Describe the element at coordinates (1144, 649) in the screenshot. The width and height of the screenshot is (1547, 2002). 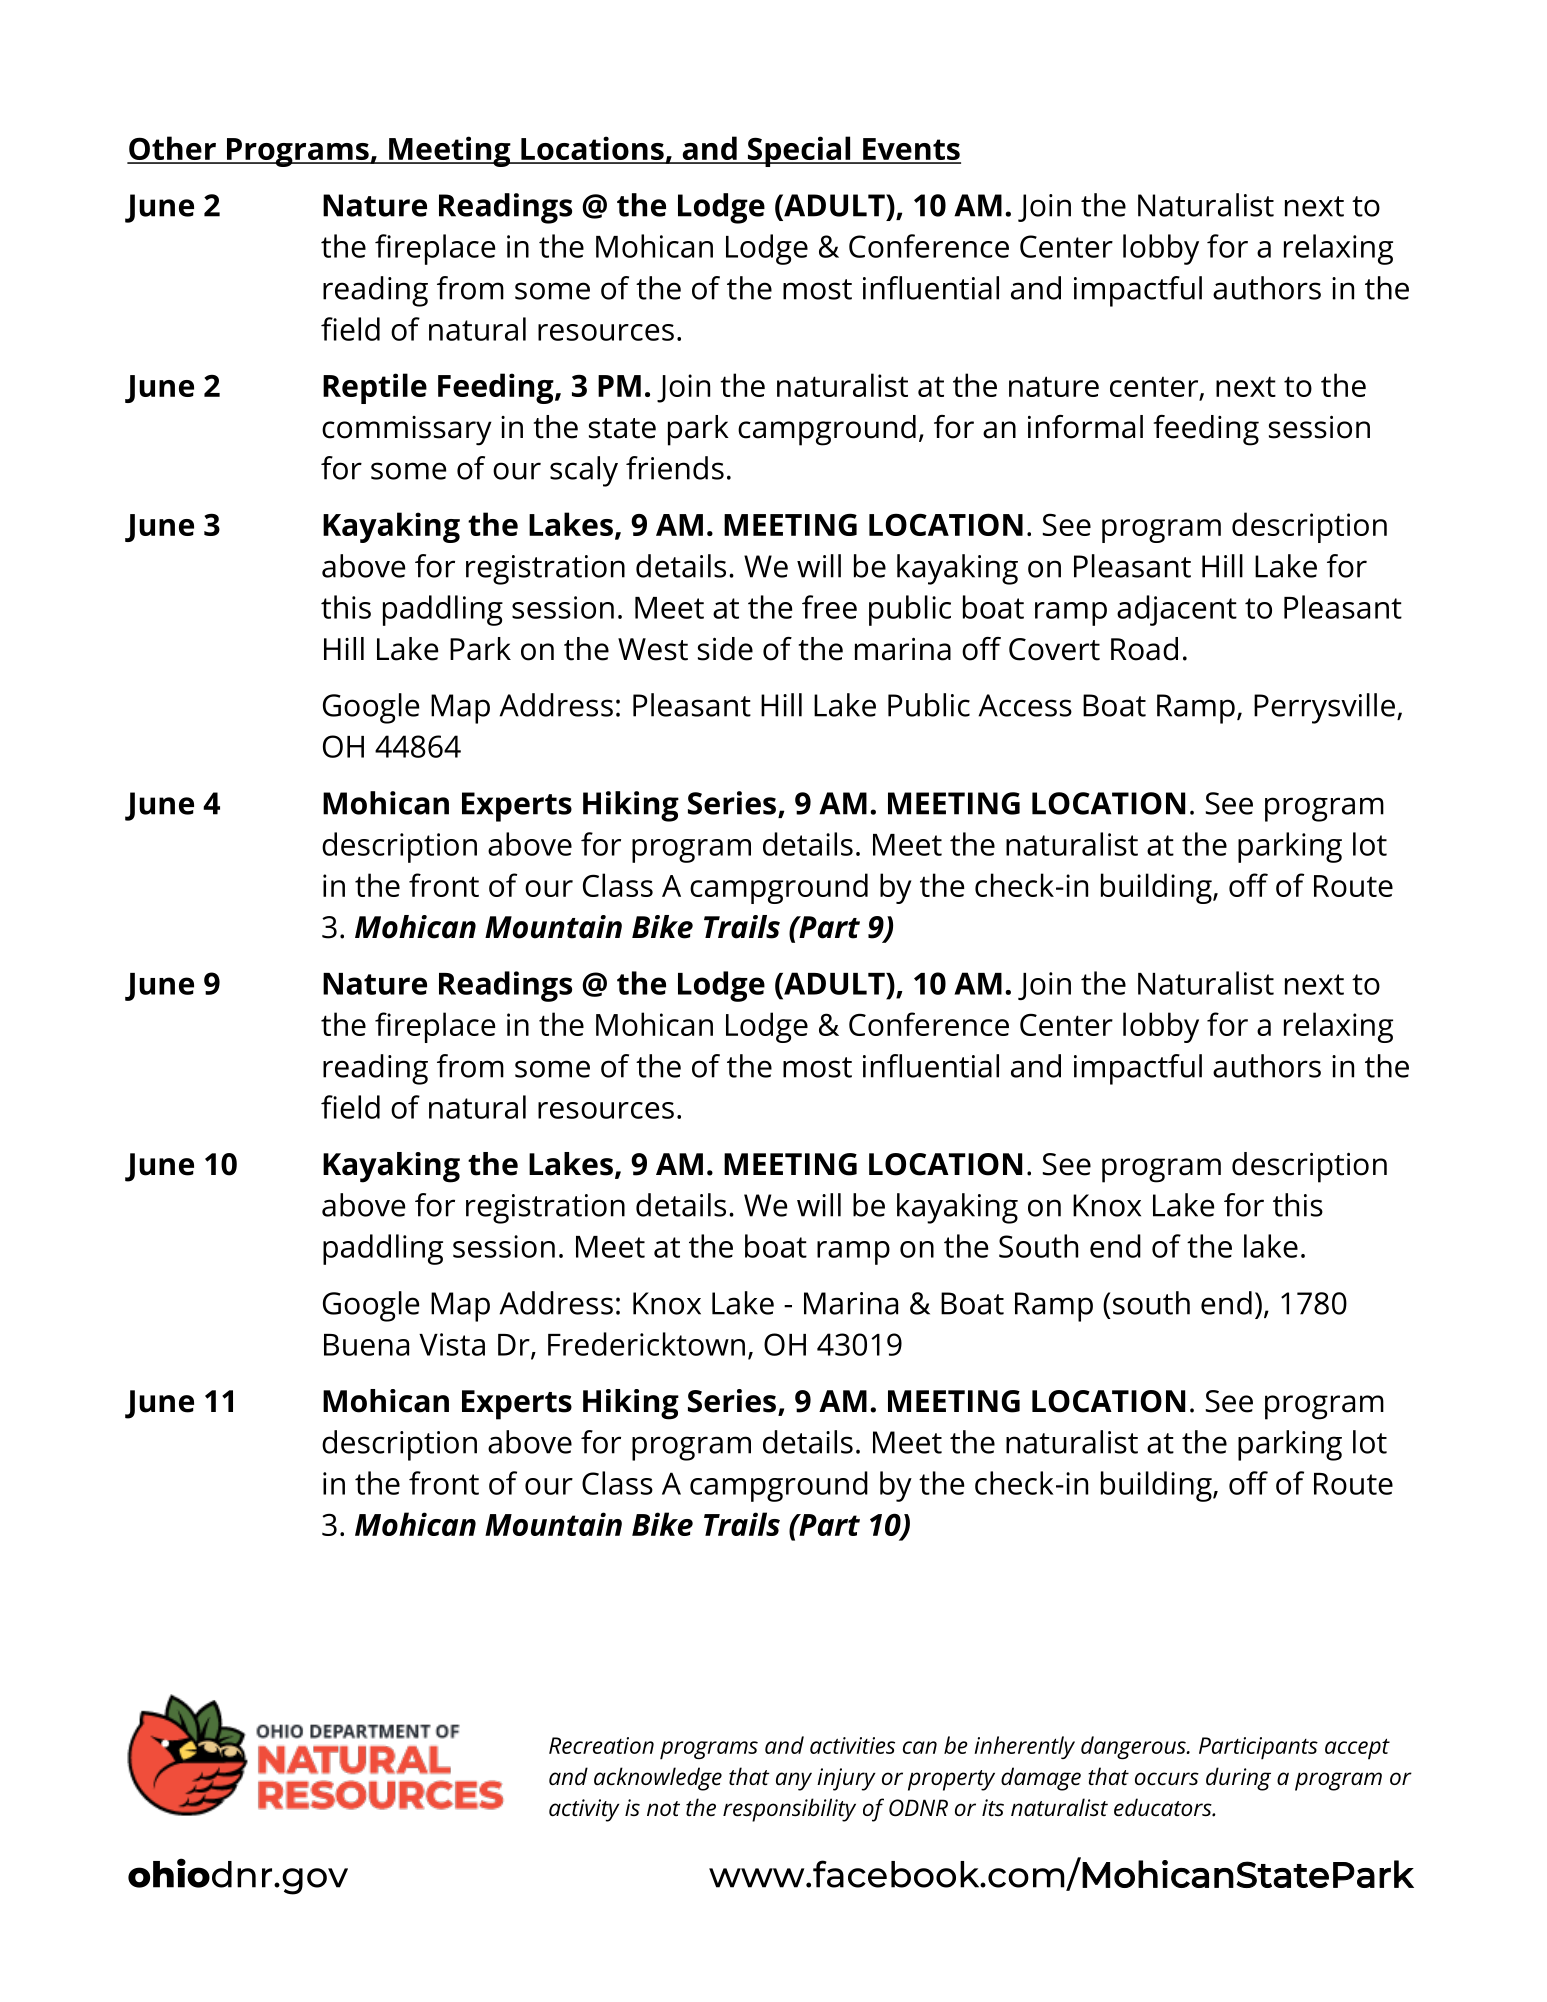
I see `Road` at that location.
